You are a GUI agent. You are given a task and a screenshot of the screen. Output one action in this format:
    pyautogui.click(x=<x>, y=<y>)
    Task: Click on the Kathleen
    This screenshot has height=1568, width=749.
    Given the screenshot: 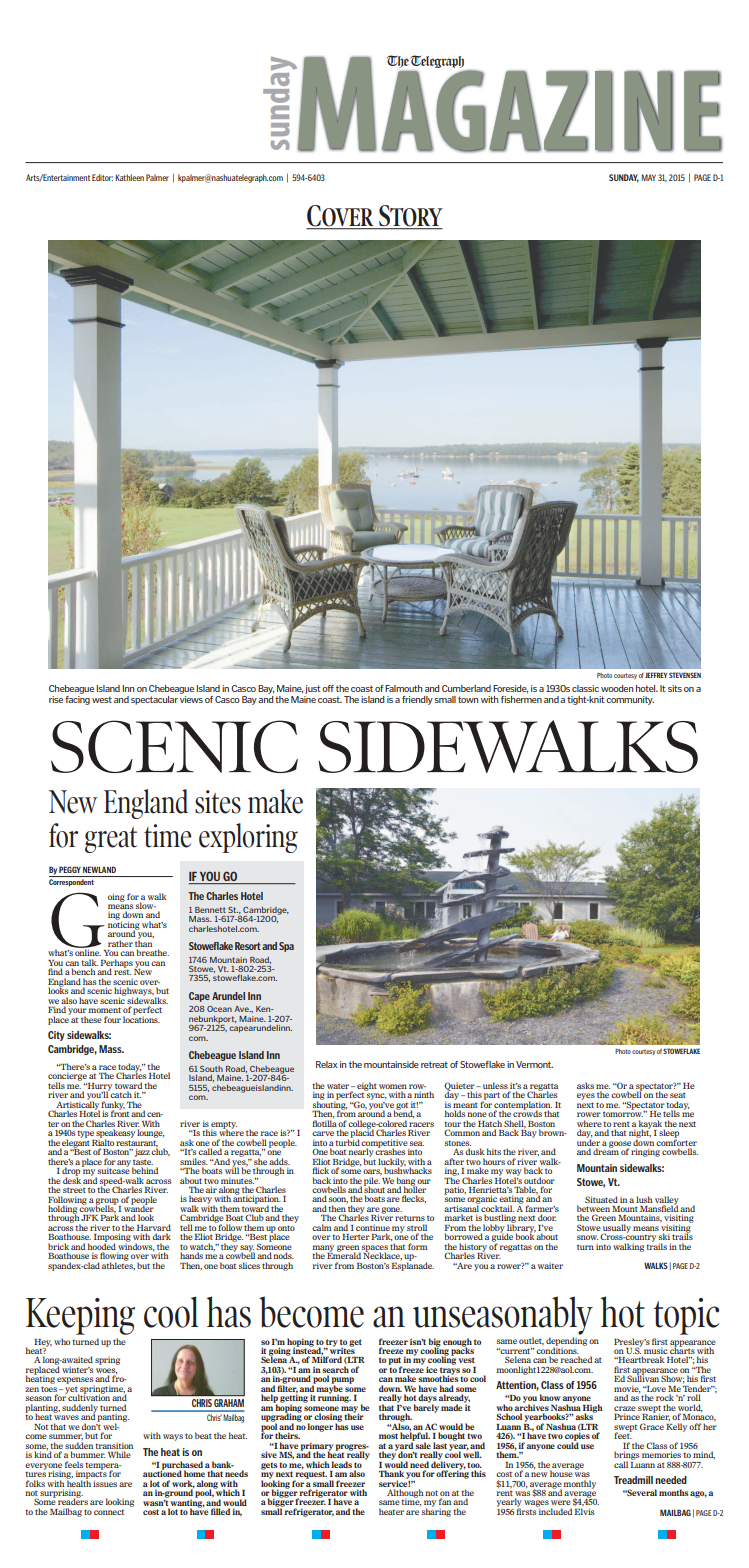 What is the action you would take?
    pyautogui.click(x=129, y=177)
